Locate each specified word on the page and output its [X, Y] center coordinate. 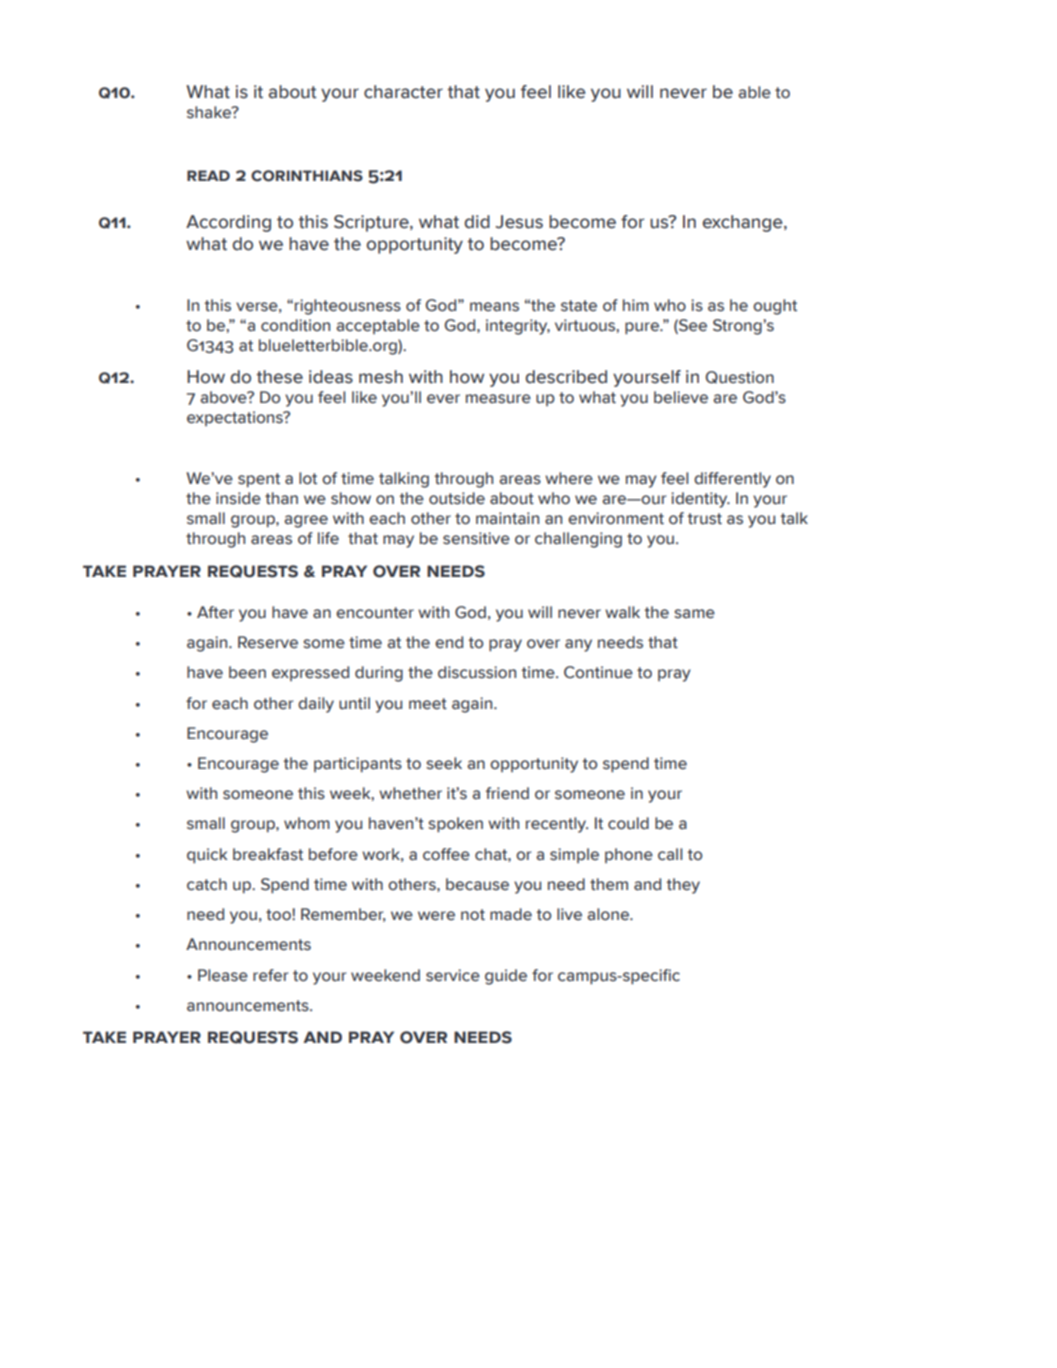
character [403, 92]
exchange [743, 223]
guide [506, 977]
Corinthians [307, 176]
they [683, 886]
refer [270, 975]
